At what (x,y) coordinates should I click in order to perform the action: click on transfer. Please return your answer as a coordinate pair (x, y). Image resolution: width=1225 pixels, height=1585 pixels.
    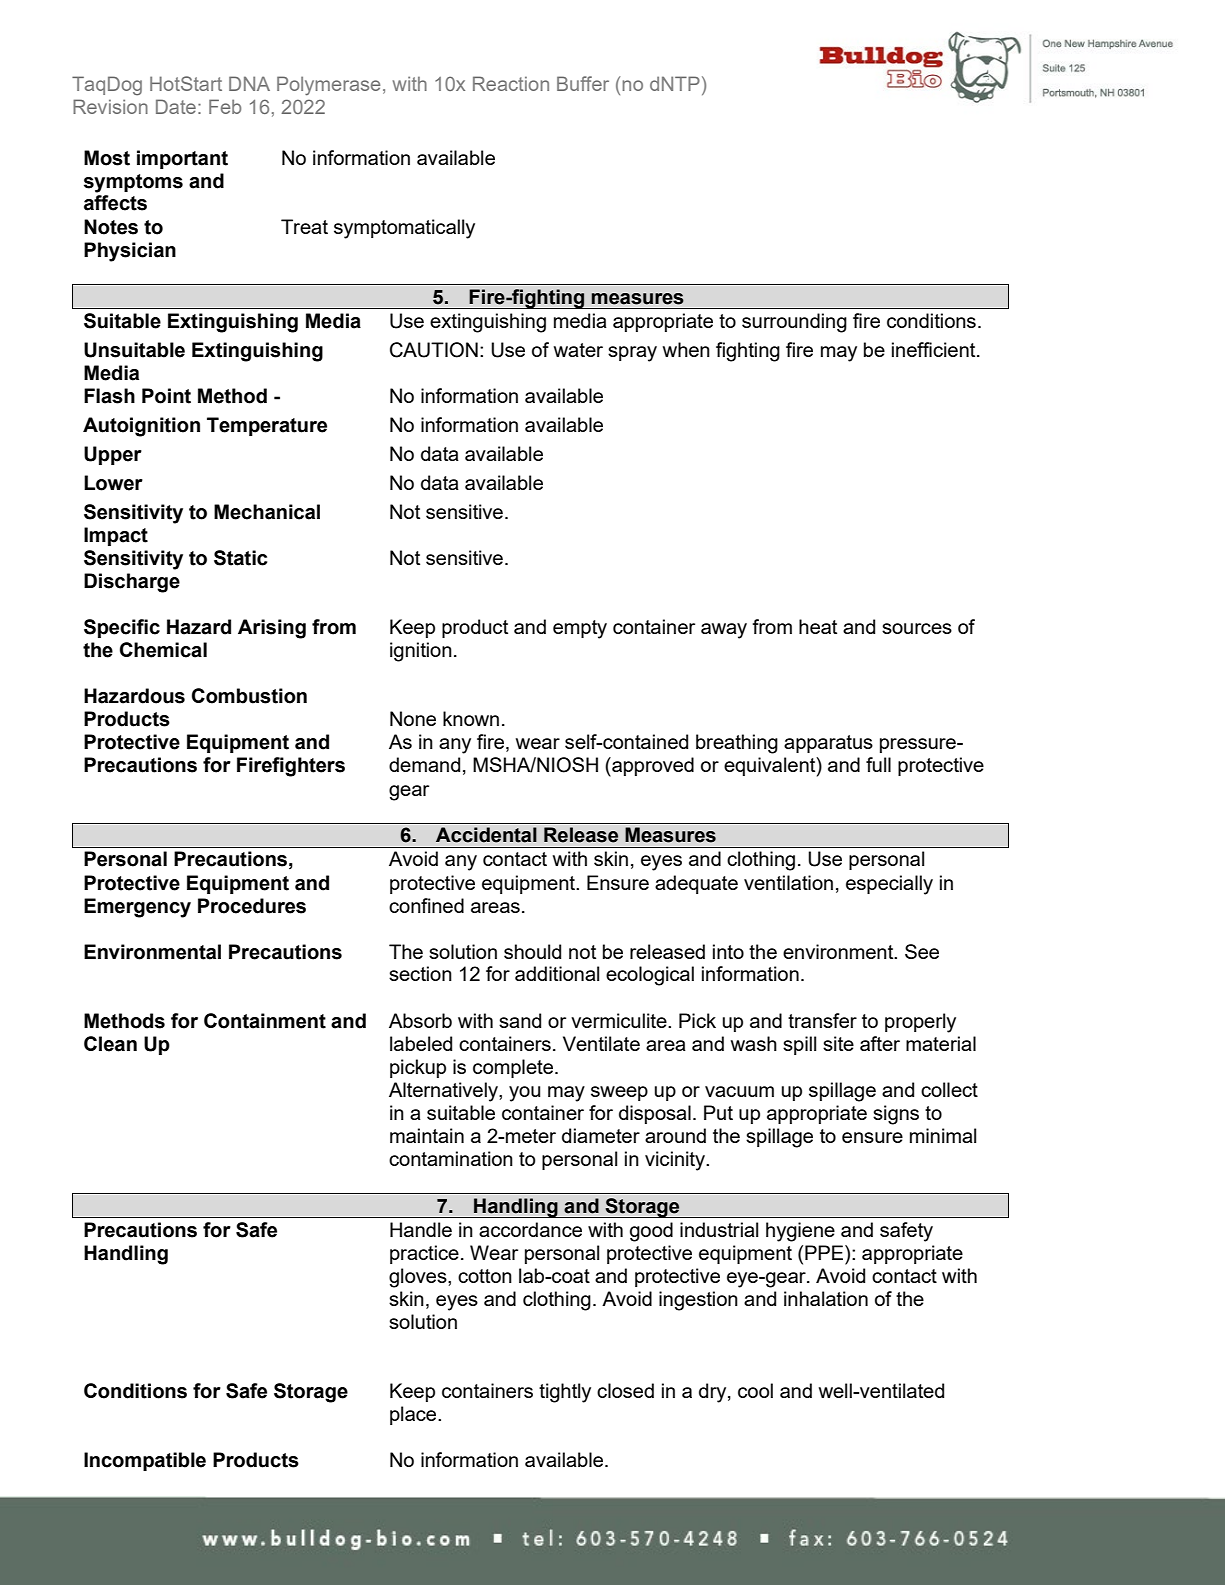
    Looking at the image, I should click on (822, 1020).
